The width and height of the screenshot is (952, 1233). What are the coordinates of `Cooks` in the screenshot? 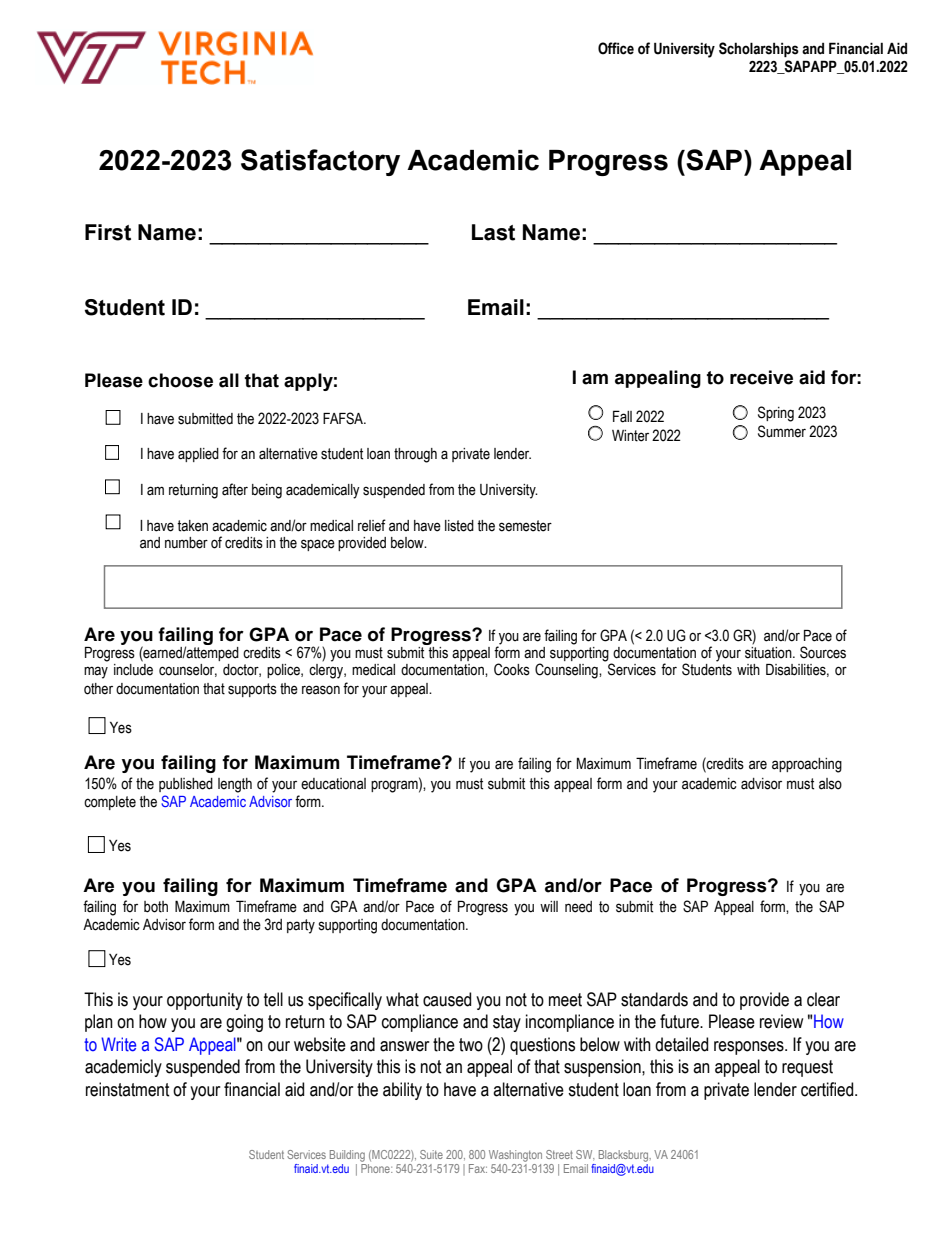 It's located at (512, 669).
